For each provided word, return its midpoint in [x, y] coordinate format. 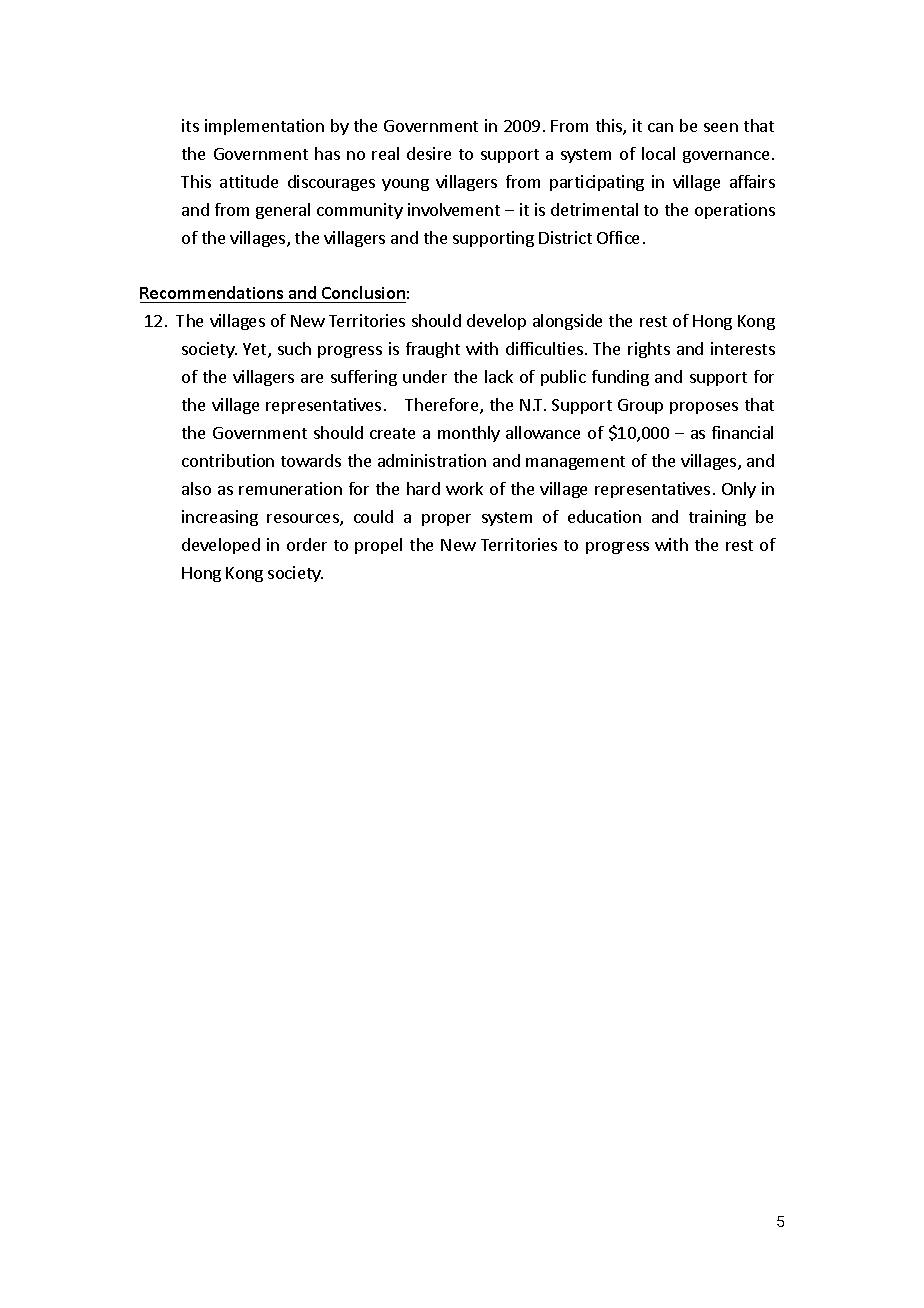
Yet [256, 350]
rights [649, 350]
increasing [220, 518]
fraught [433, 350]
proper [446, 520]
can [660, 127]
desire [429, 153]
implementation [264, 127]
